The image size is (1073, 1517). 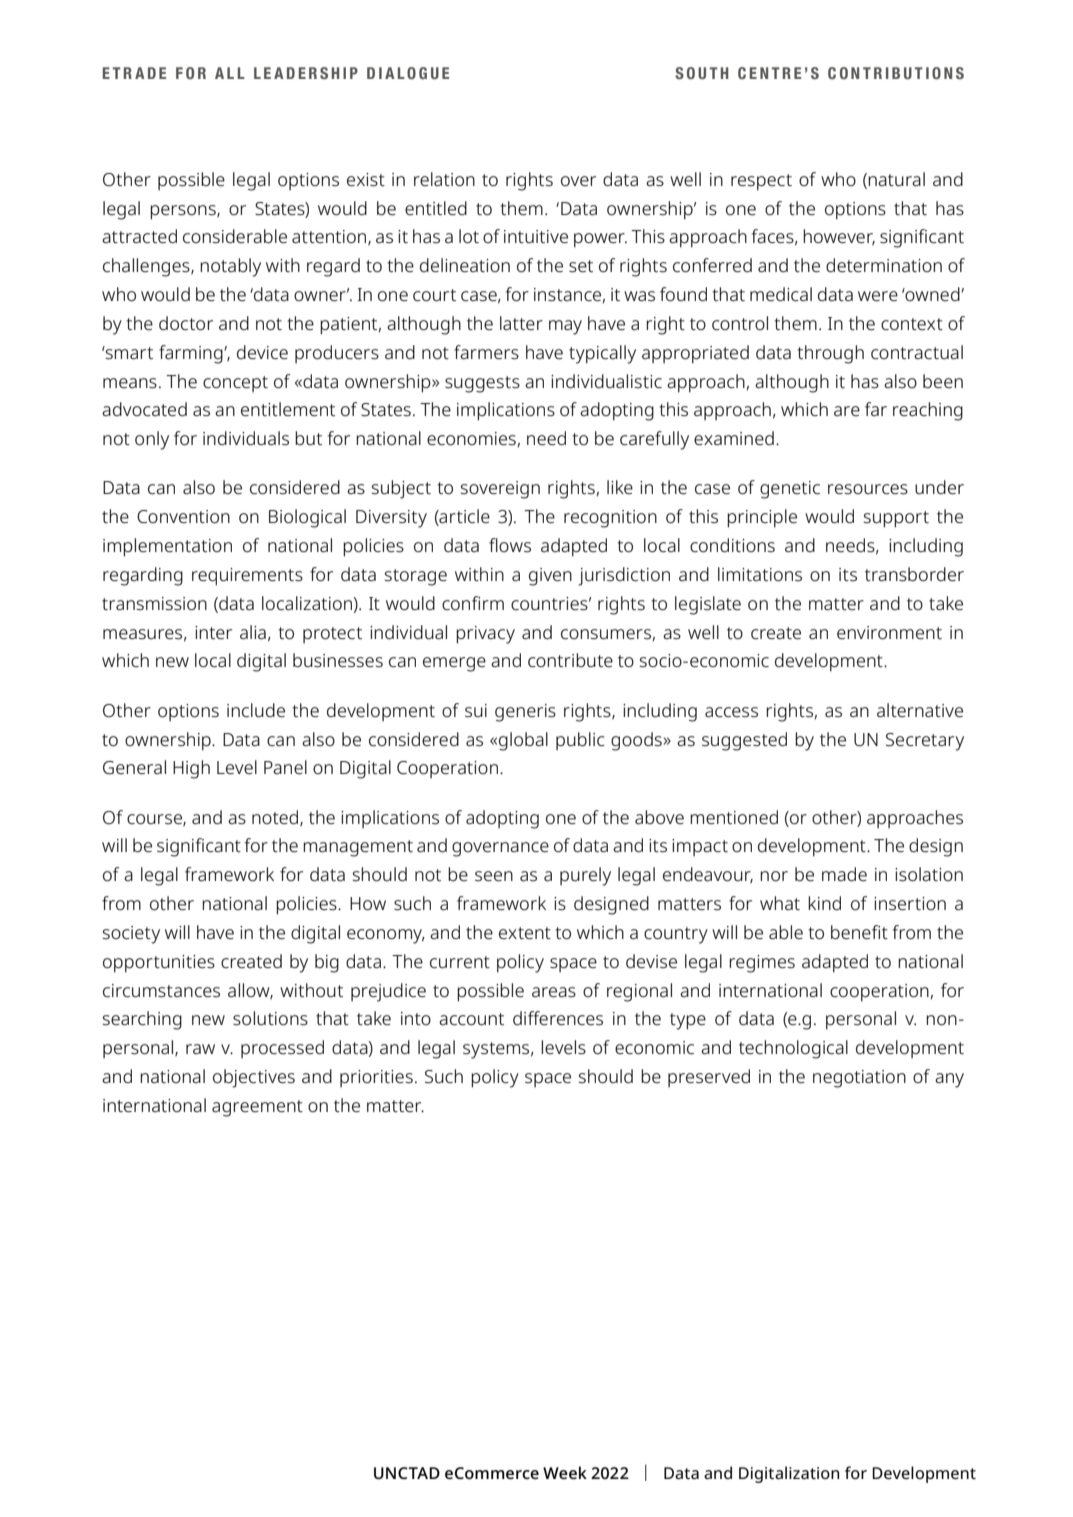 What do you see at coordinates (896, 73) in the screenshot?
I see `CONTRIBUTIONS` at bounding box center [896, 73].
